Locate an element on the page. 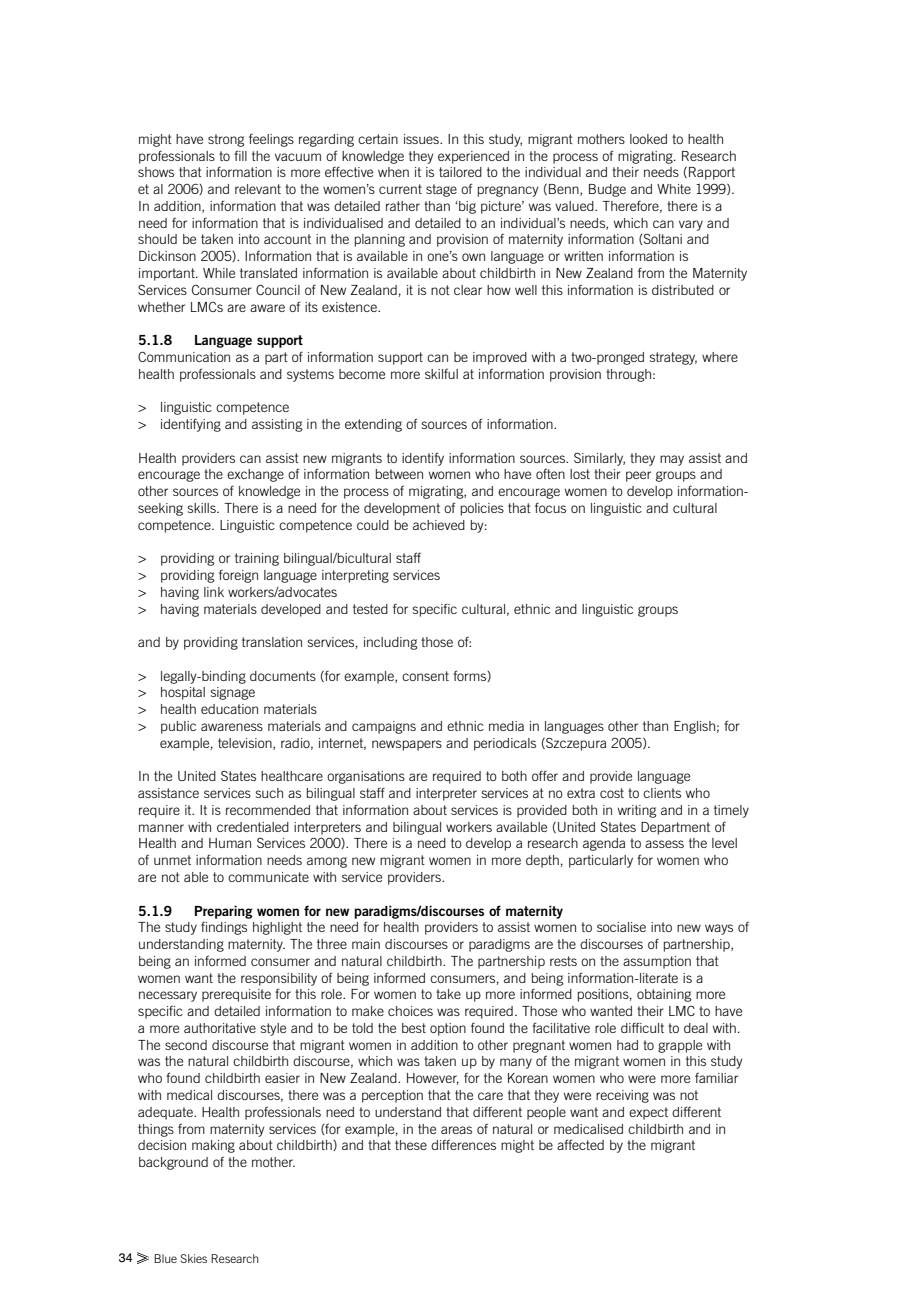 This document has height=1308, width=924. signage is located at coordinates (232, 693).
